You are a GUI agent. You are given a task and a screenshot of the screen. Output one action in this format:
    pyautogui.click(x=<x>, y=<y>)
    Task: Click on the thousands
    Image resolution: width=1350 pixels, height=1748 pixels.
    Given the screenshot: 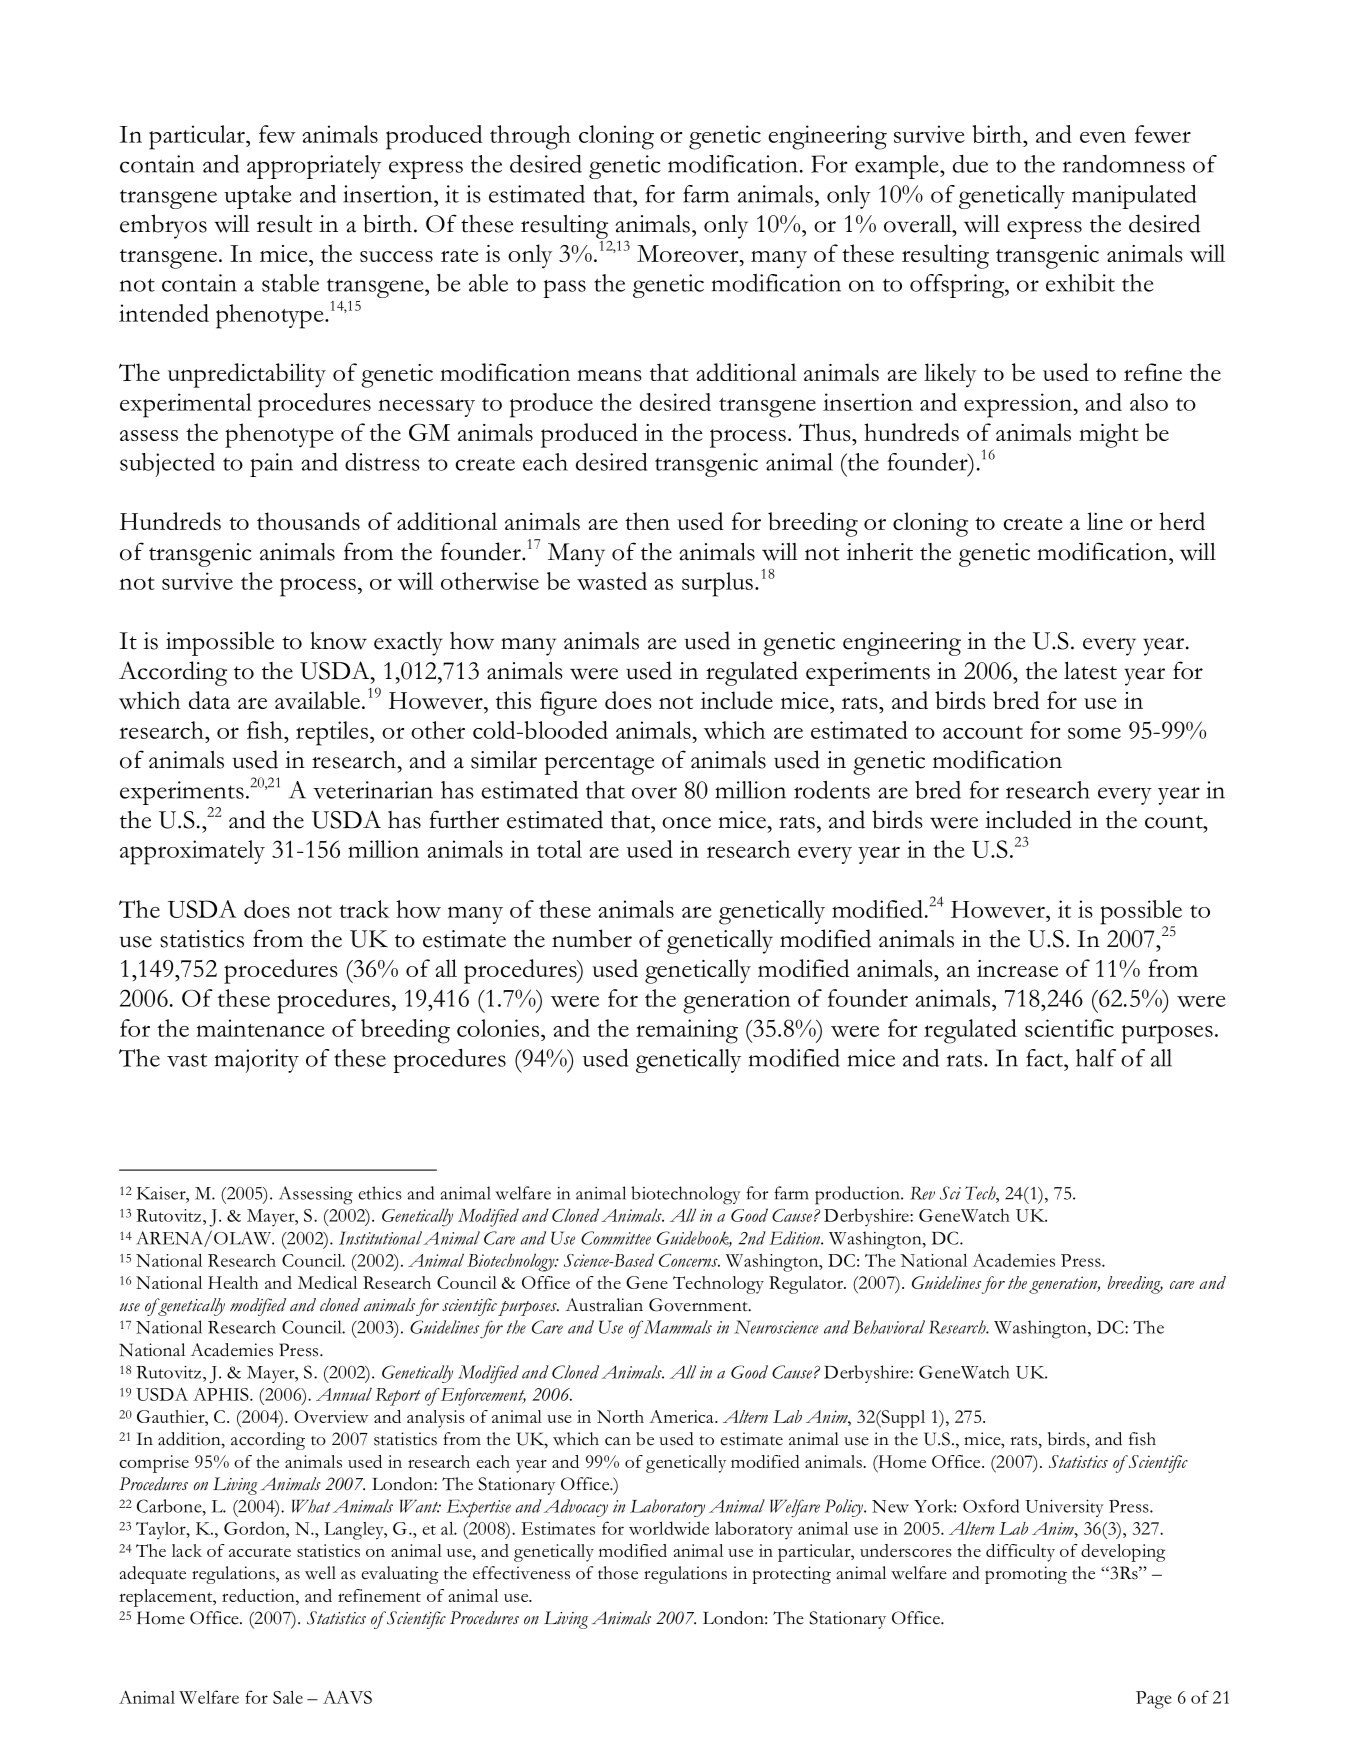 What is the action you would take?
    pyautogui.click(x=308, y=521)
